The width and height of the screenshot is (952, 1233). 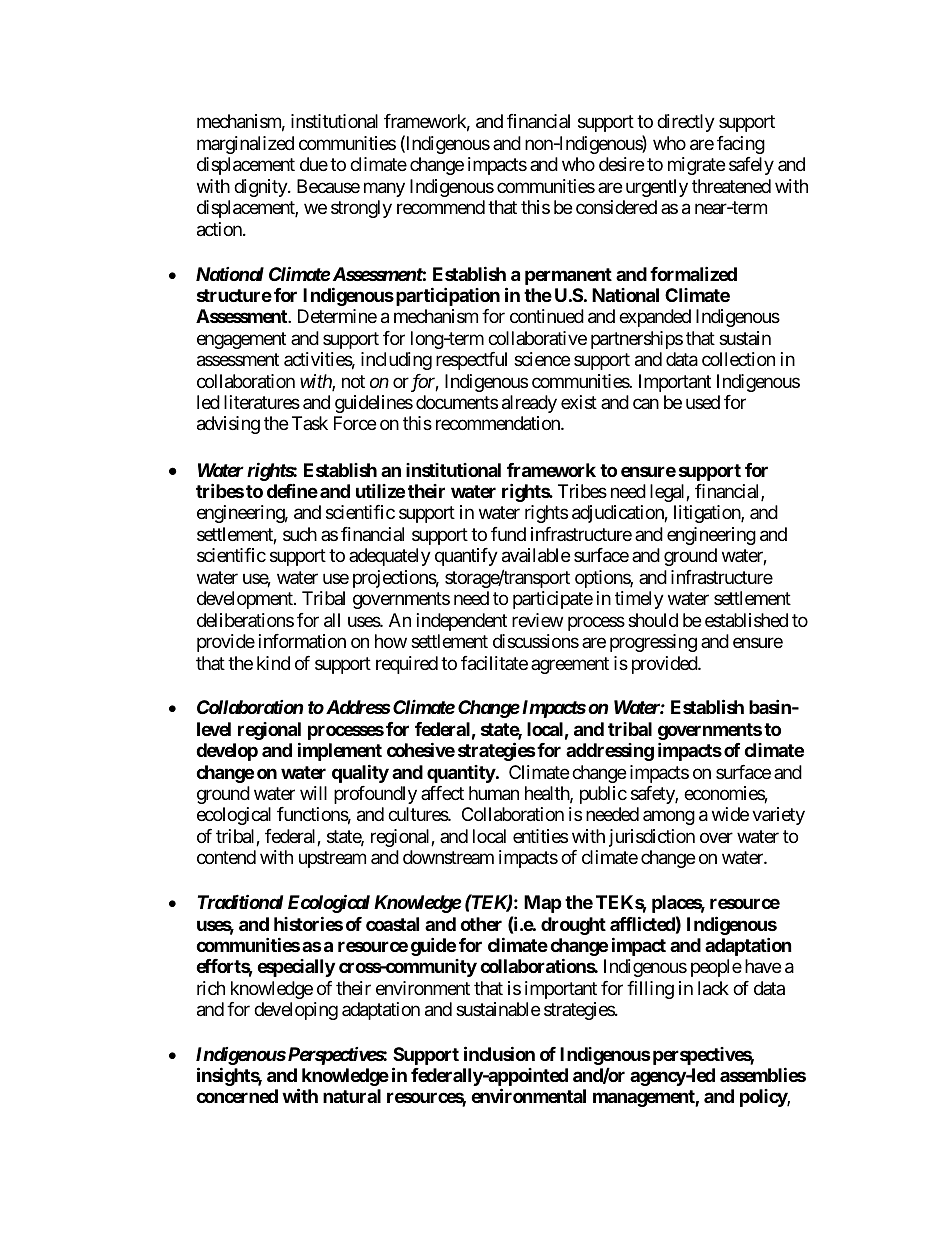 What do you see at coordinates (302, 641) in the screenshot?
I see `information` at bounding box center [302, 641].
